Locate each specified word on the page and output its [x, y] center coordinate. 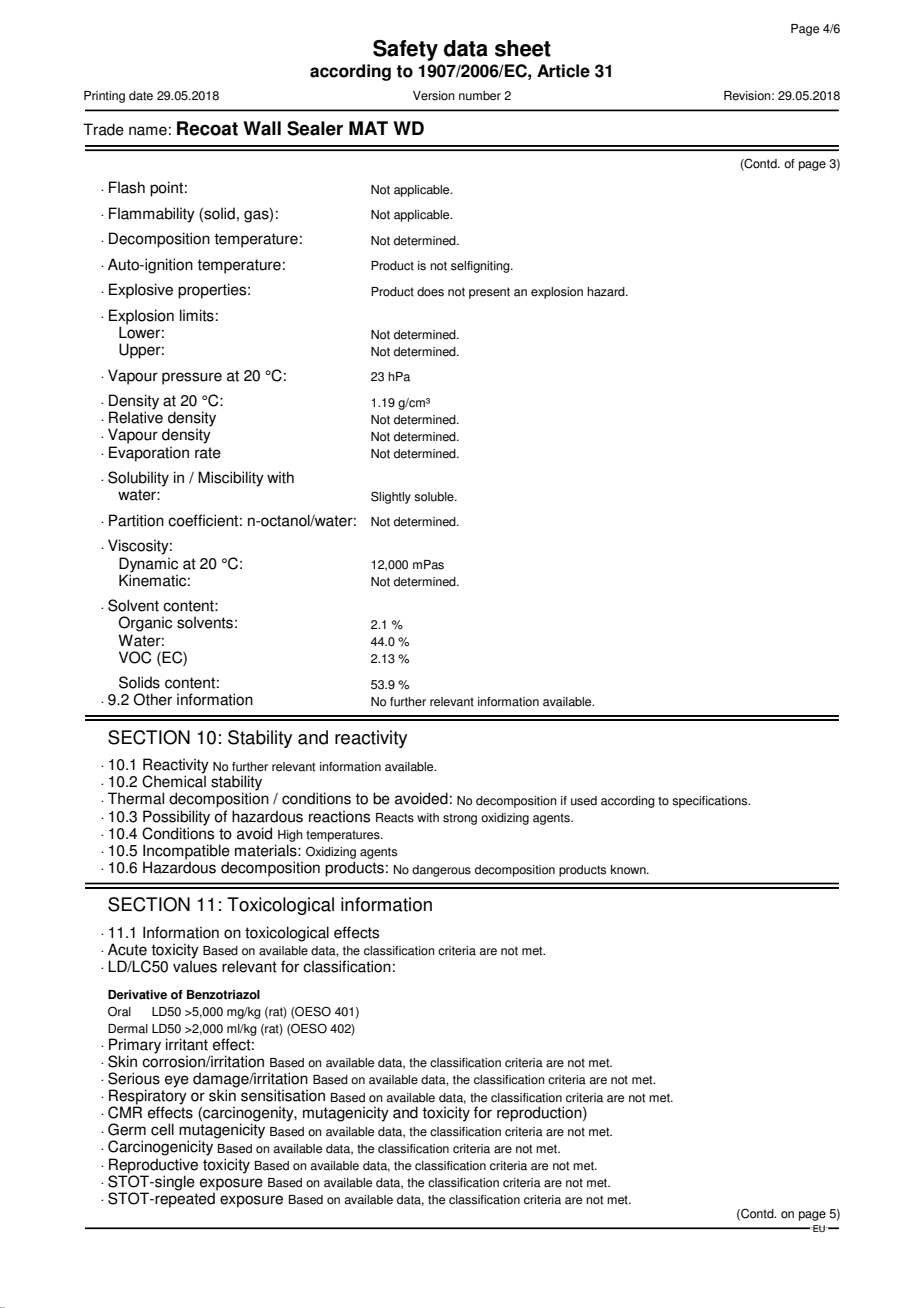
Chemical [174, 780]
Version [434, 96]
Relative [136, 417]
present [489, 293]
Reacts [395, 818]
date [141, 96]
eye [177, 1081]
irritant [187, 1044]
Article [563, 71]
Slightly [391, 497]
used [584, 801]
